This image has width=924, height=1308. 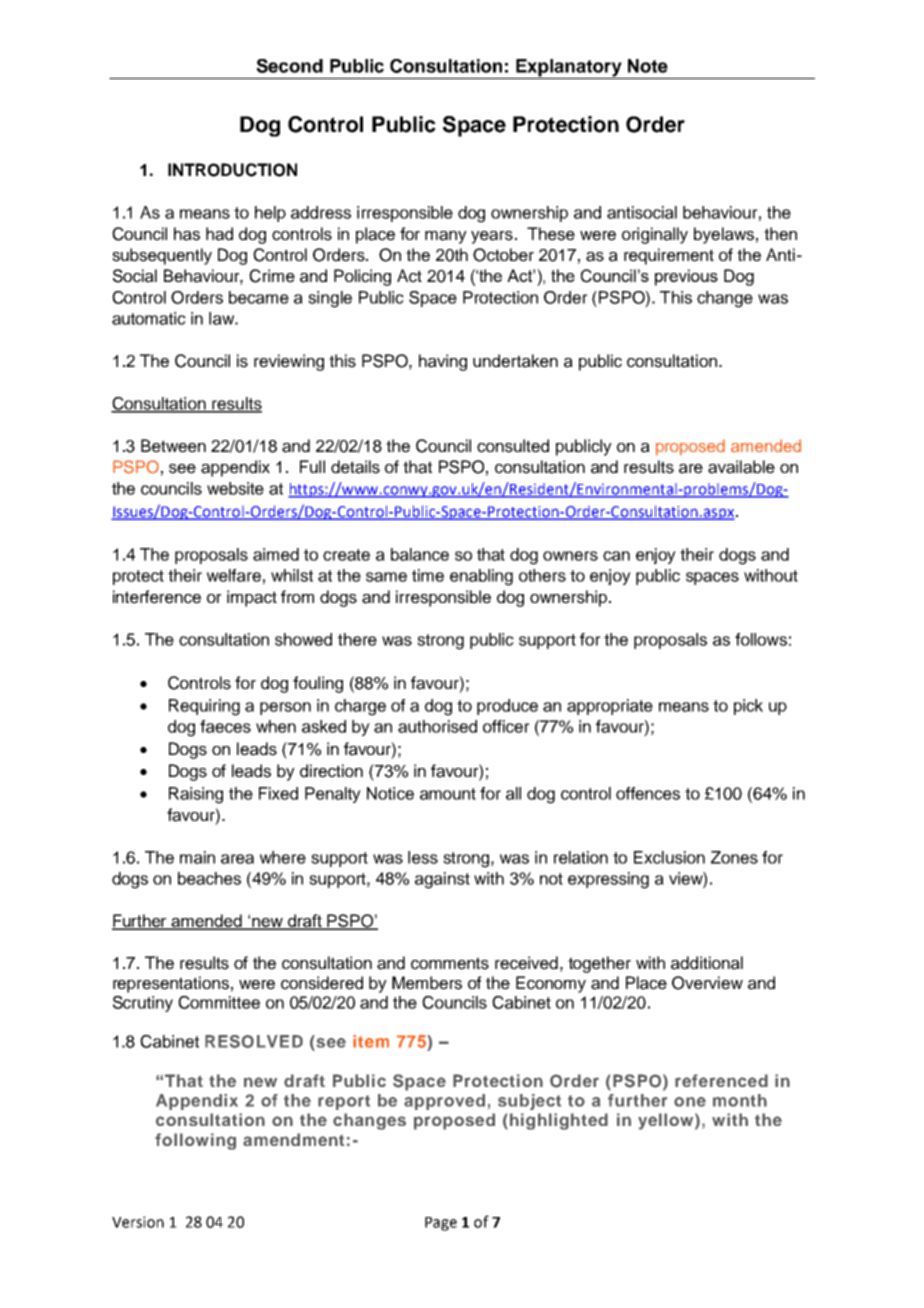 I want to click on impact, so click(x=252, y=598).
